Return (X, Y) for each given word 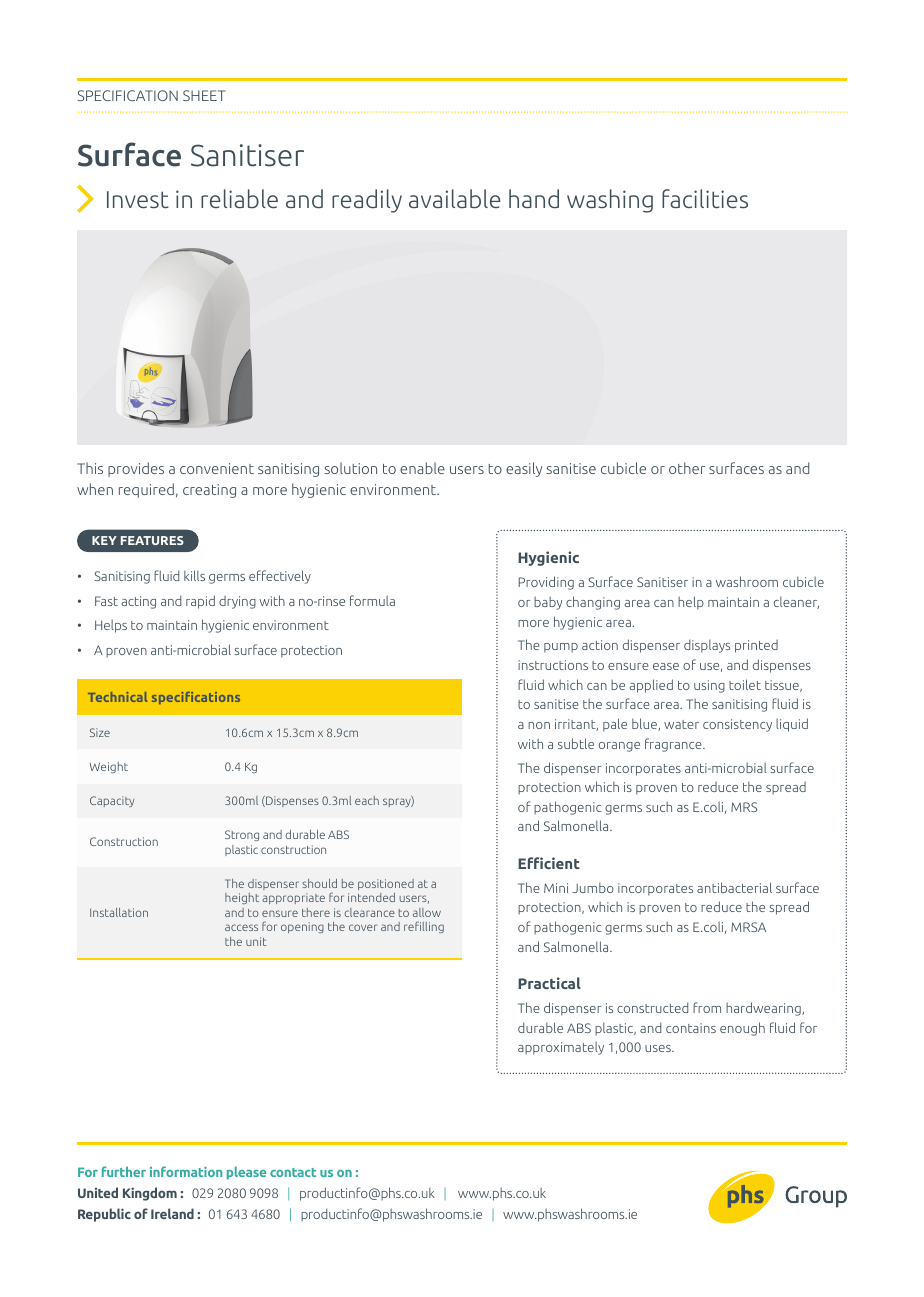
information (186, 1171)
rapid (200, 602)
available (455, 198)
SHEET (204, 95)
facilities (705, 198)
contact (293, 1172)
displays (707, 646)
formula (372, 600)
